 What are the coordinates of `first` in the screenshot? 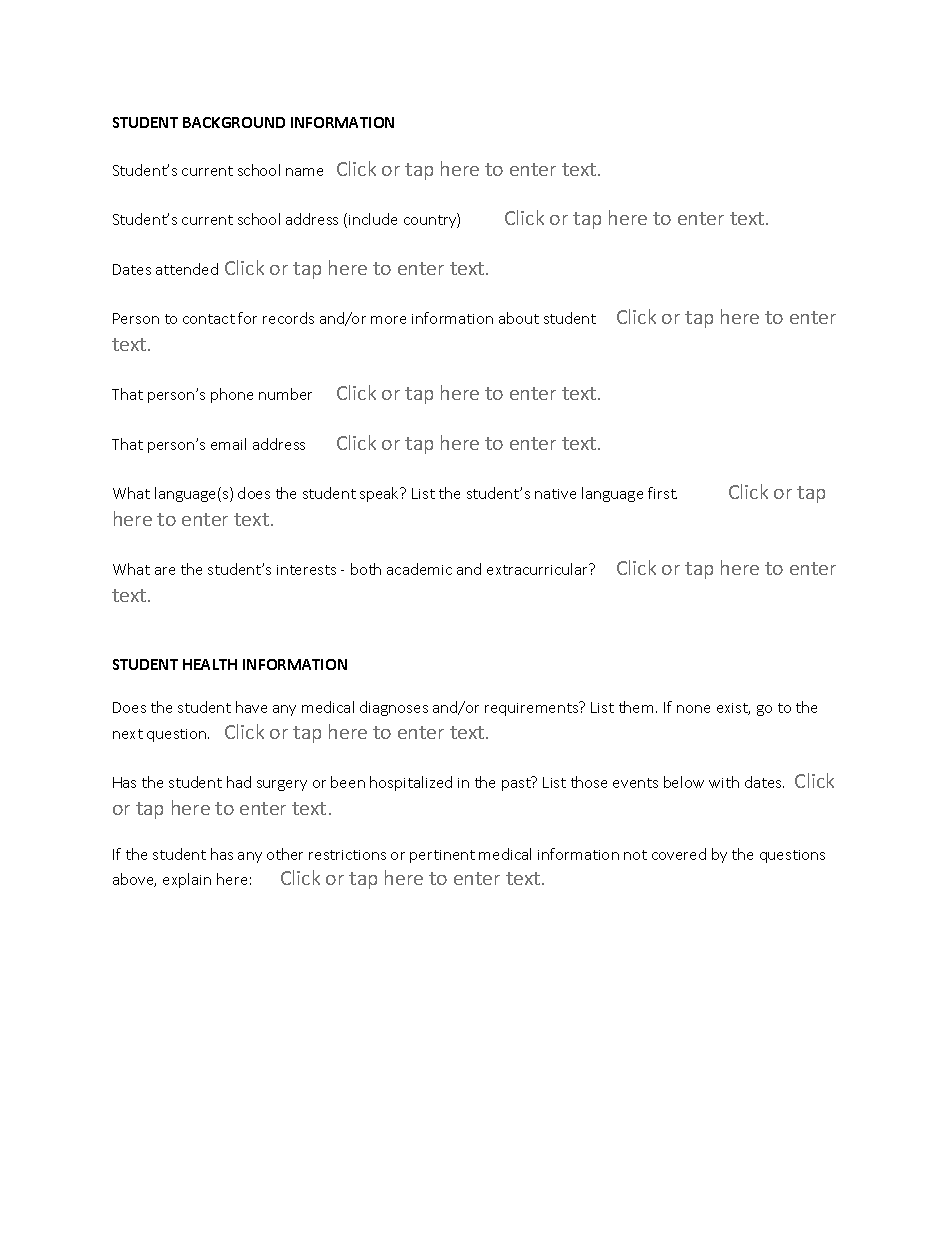 It's located at (662, 493).
